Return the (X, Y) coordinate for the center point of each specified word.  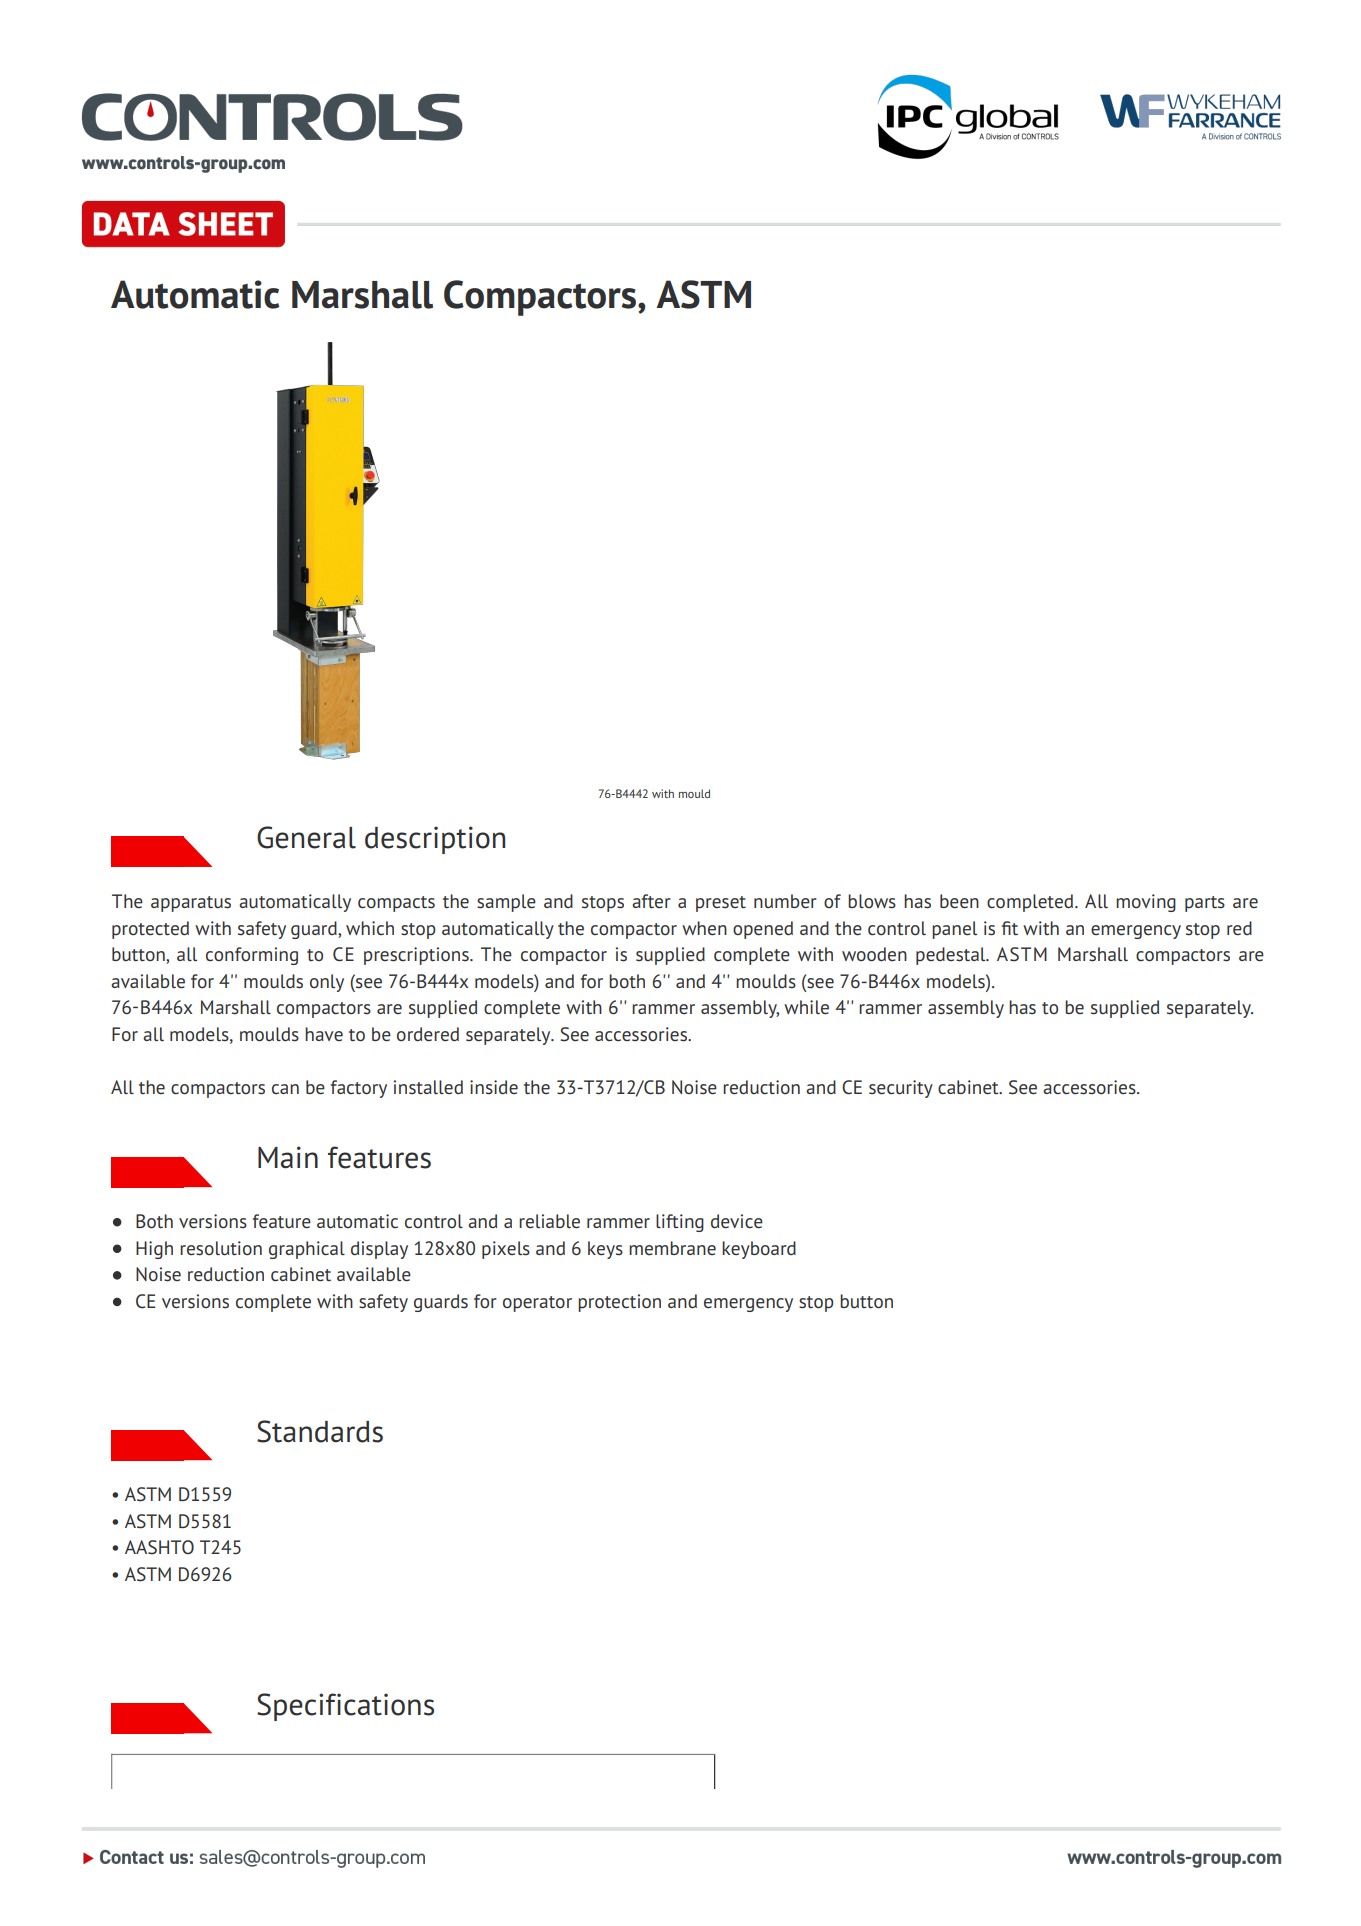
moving (1146, 903)
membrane (672, 1248)
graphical (307, 1250)
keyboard (759, 1250)
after (651, 901)
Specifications (345, 1707)
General (306, 837)
